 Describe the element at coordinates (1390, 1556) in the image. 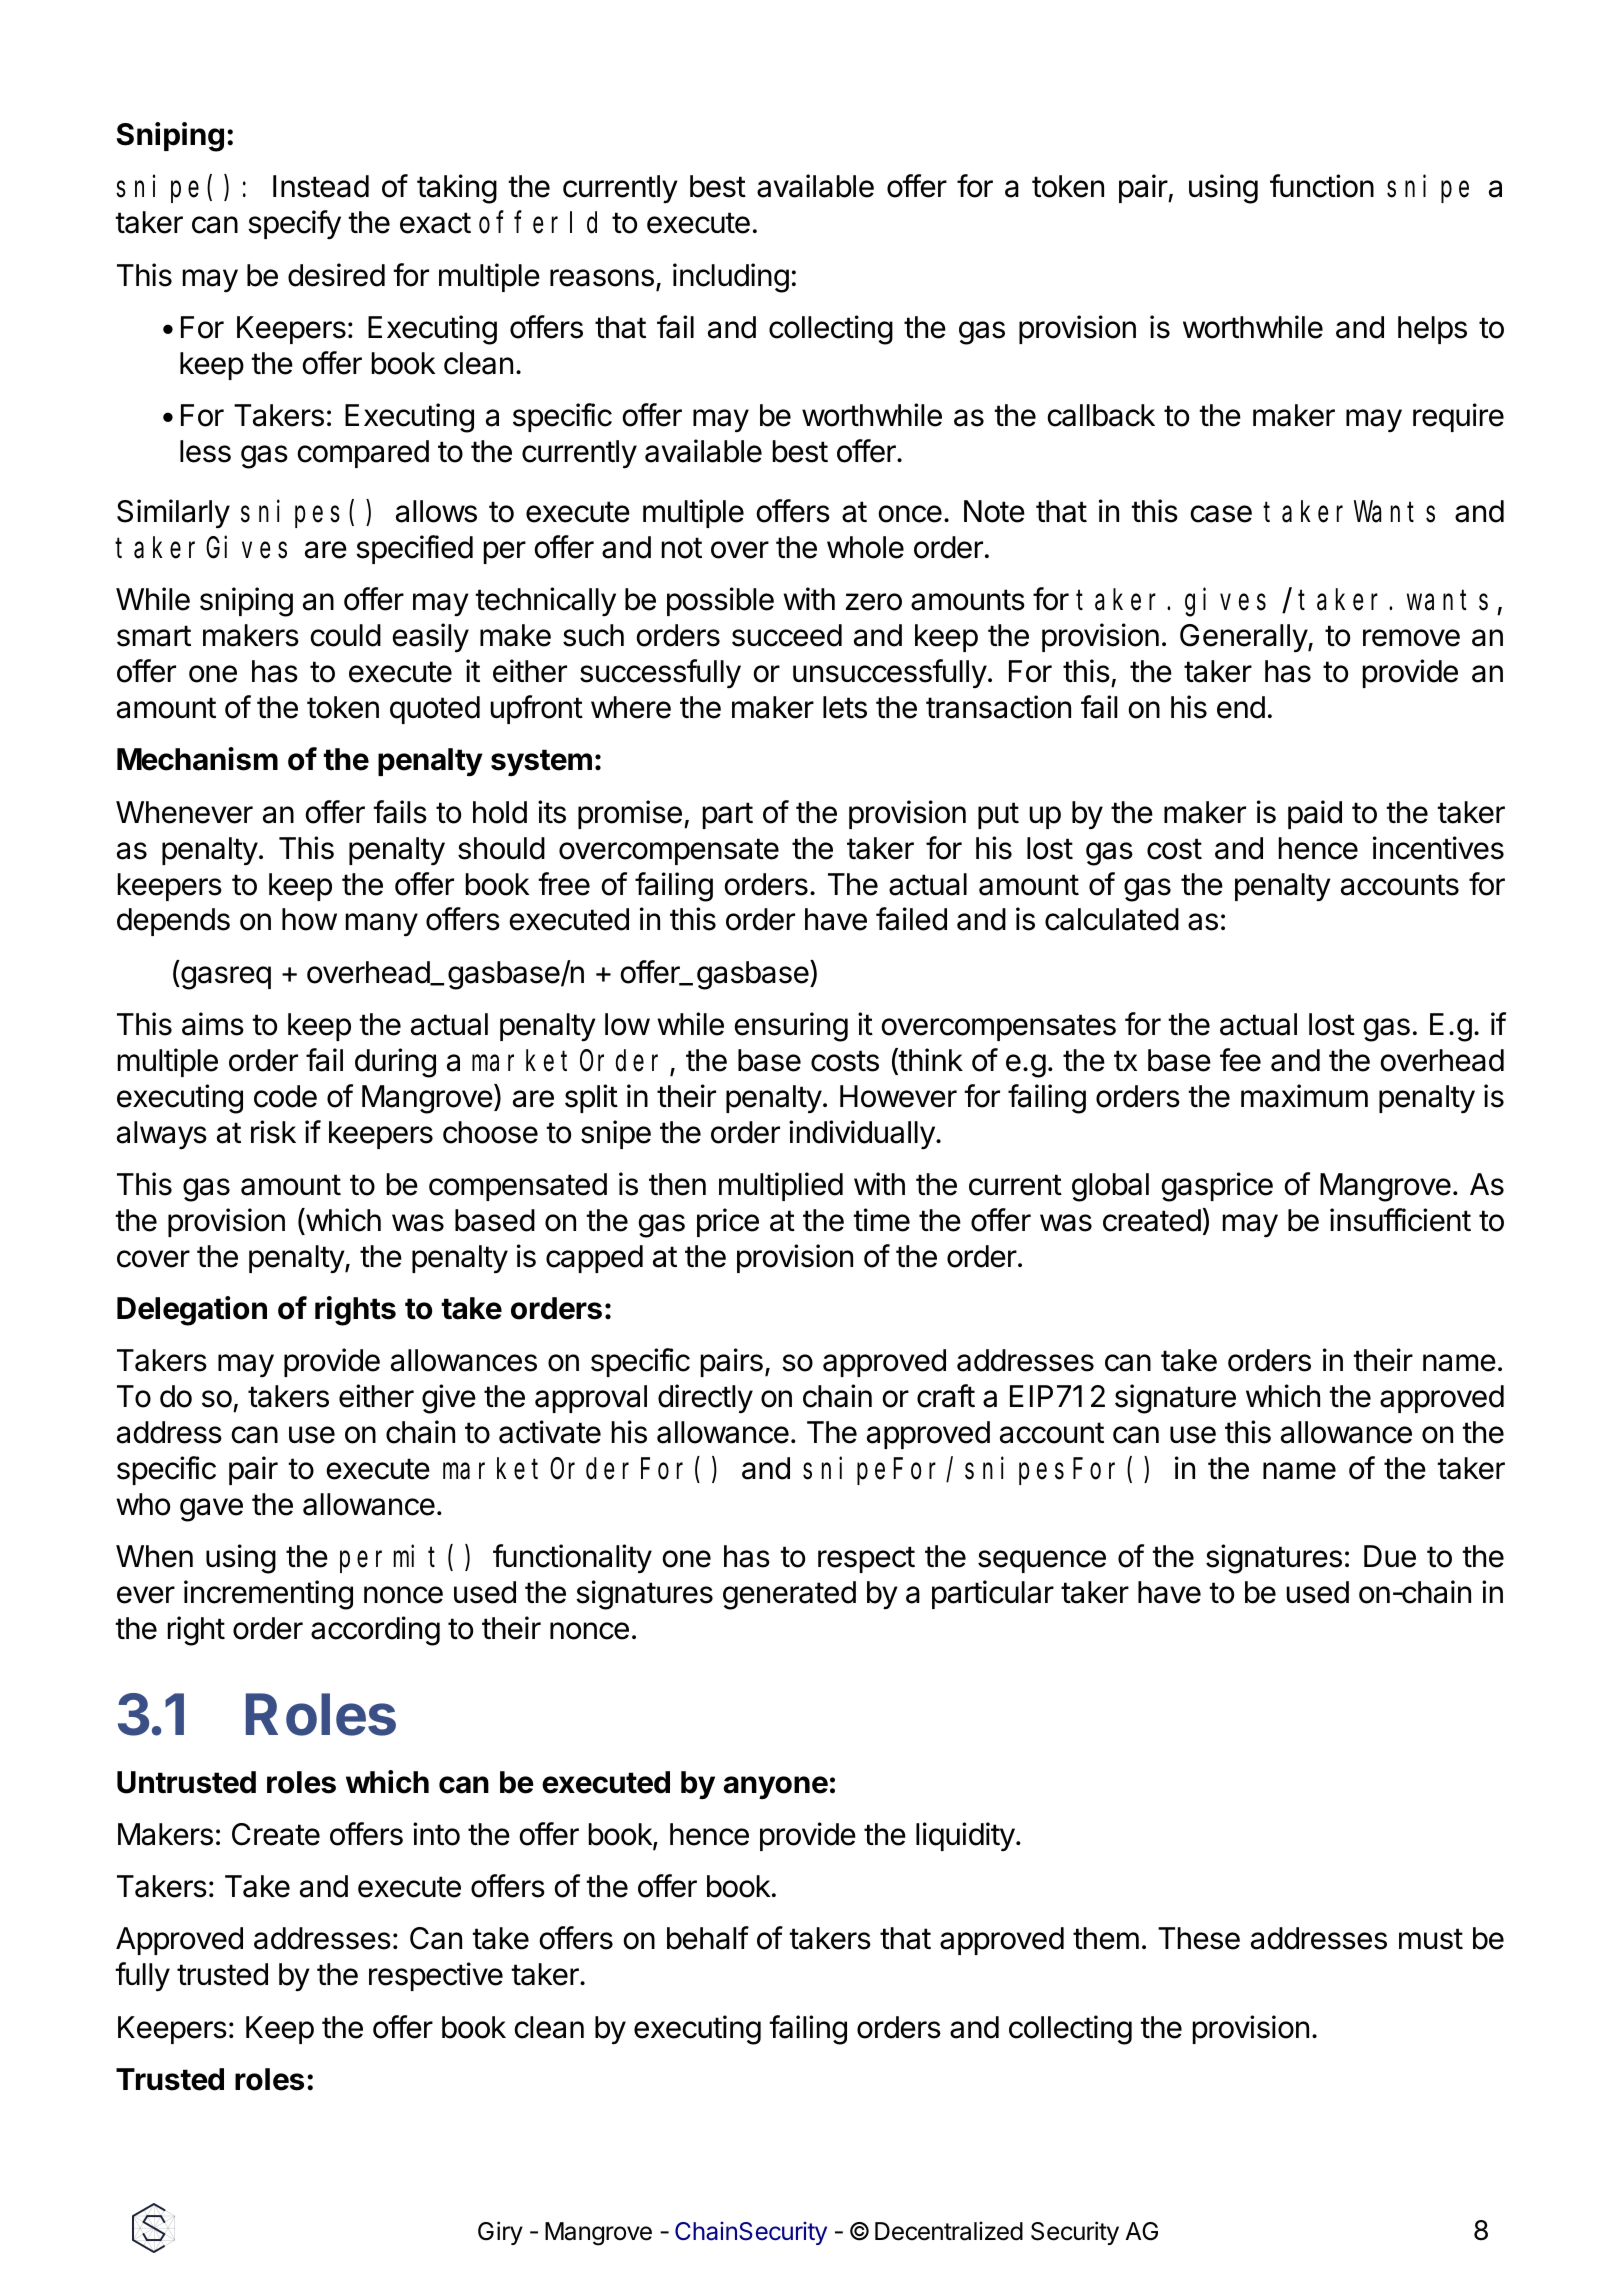

I see `Due` at that location.
